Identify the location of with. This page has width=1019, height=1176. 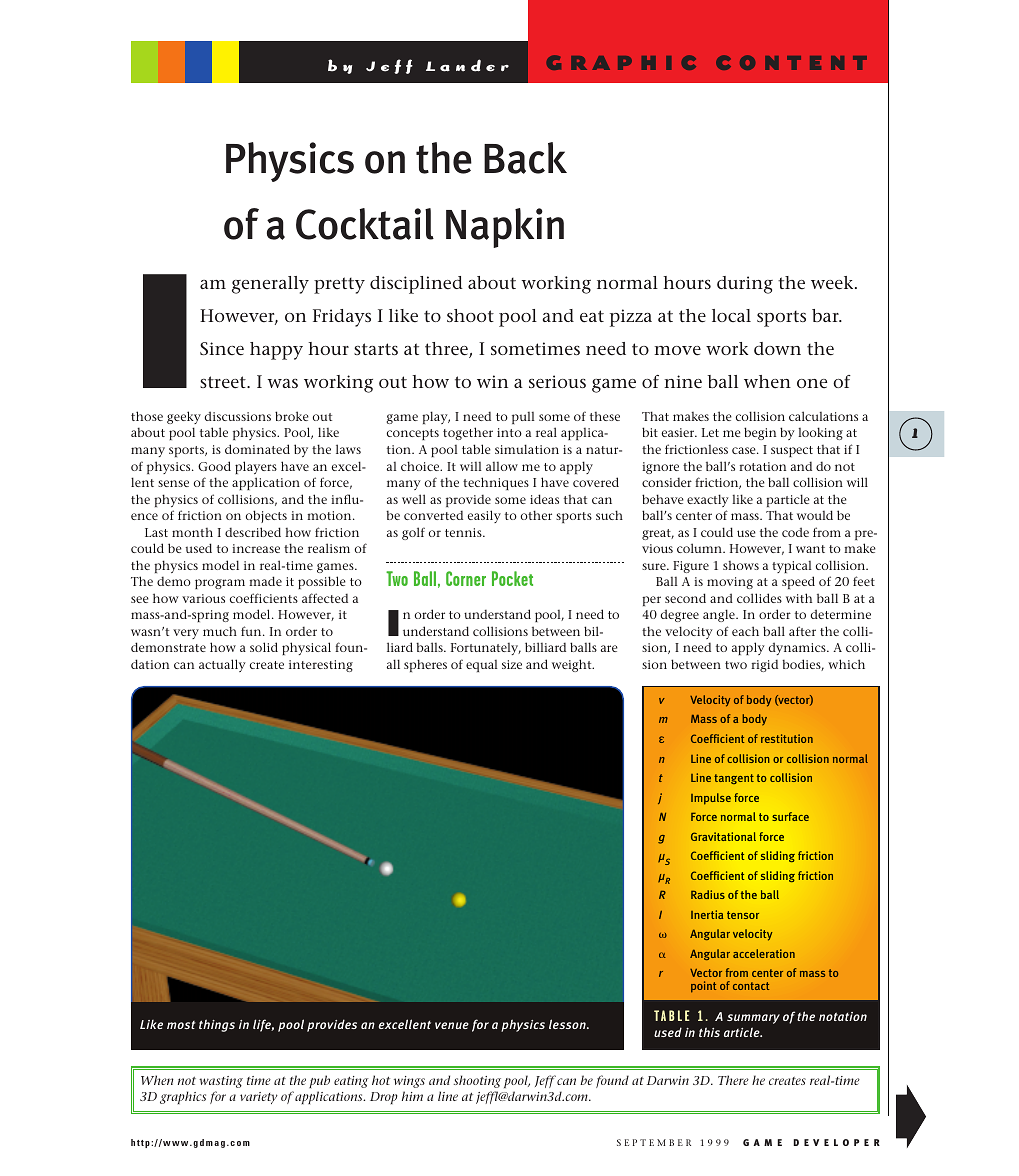
(799, 598).
